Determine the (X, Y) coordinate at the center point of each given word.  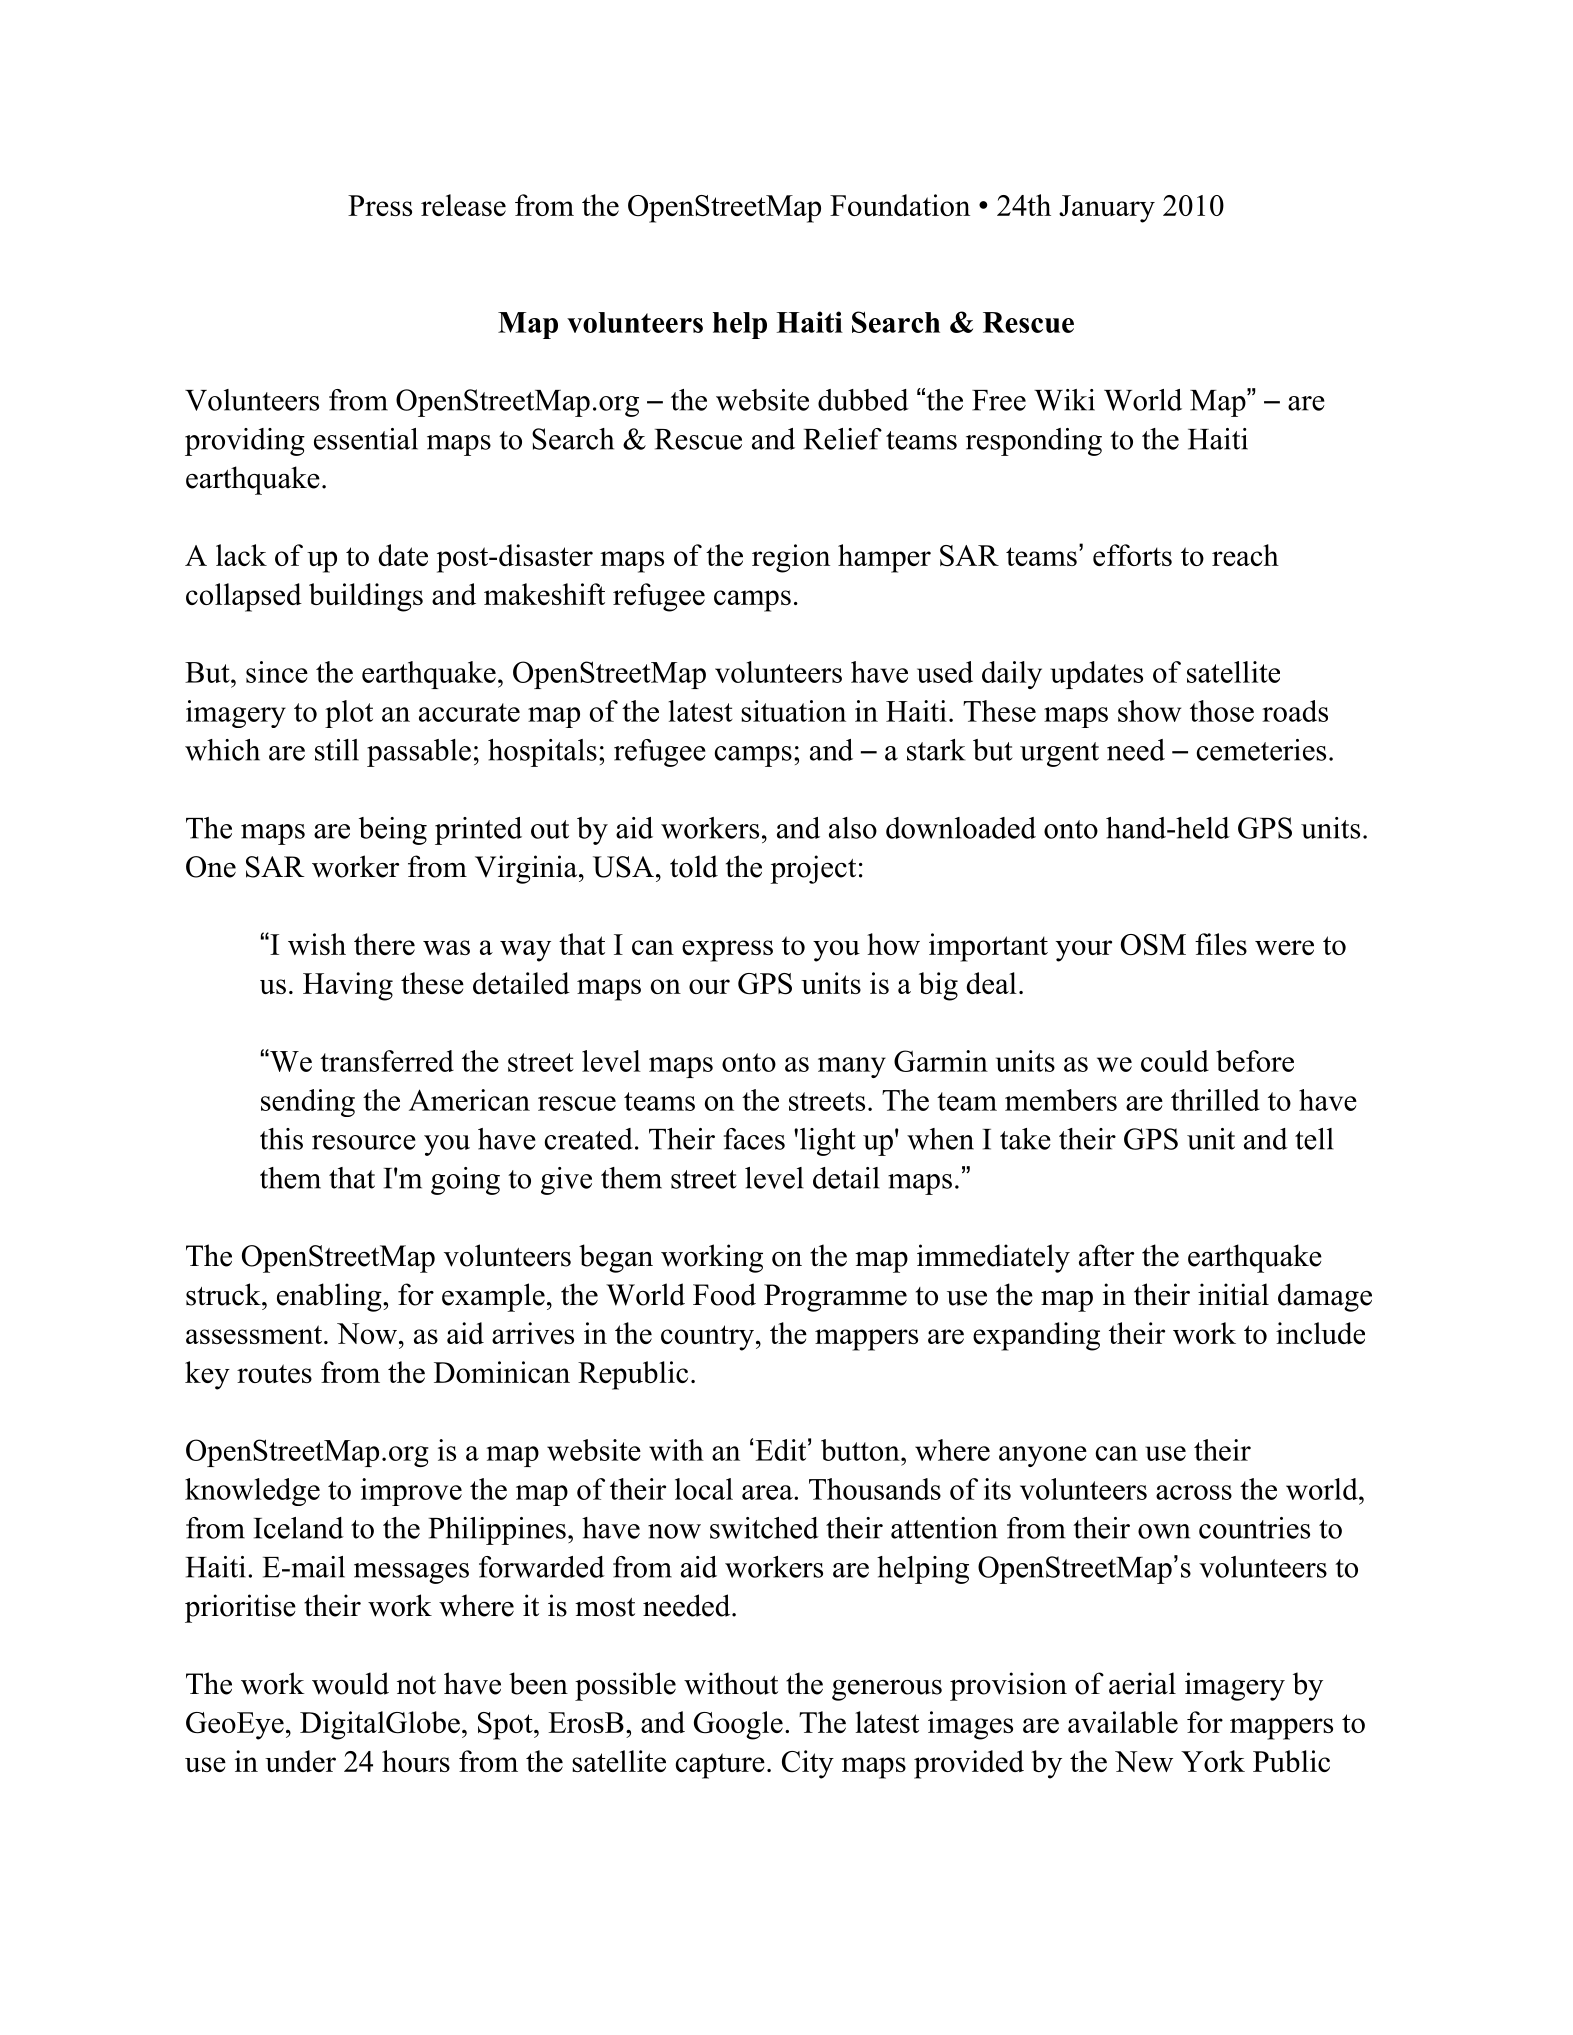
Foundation (900, 205)
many (852, 1067)
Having (348, 986)
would (350, 1683)
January (1107, 209)
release (463, 205)
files (1221, 944)
